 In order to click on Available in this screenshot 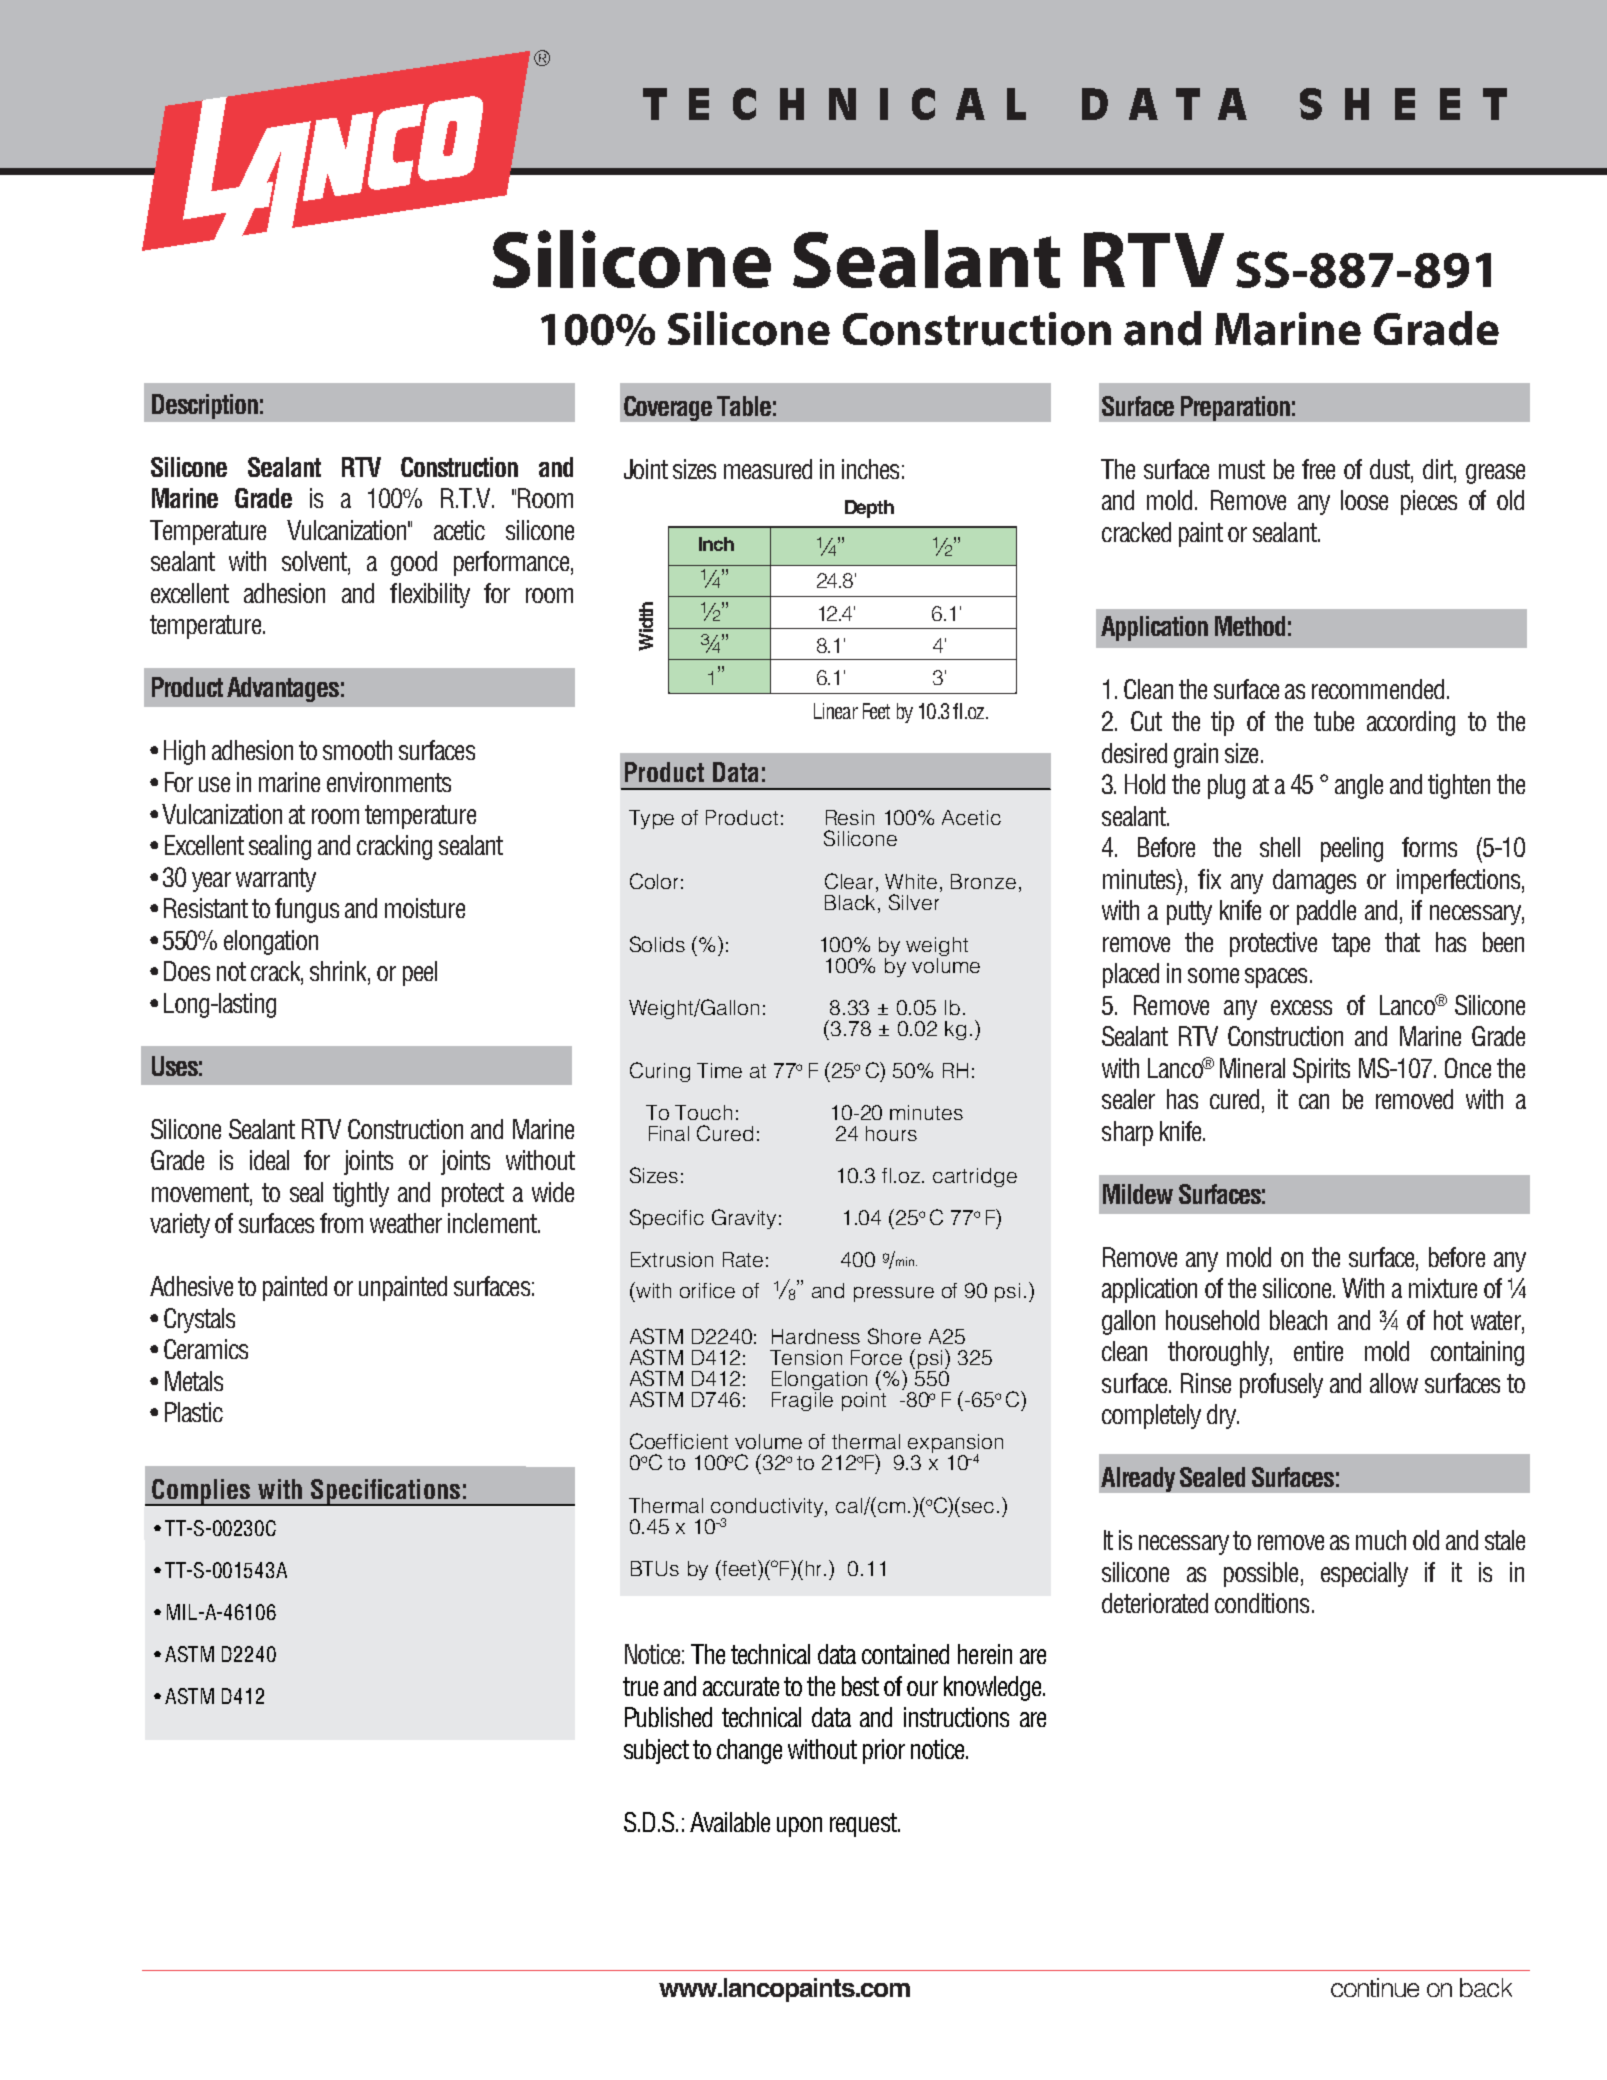, I will do `click(730, 1822)`.
